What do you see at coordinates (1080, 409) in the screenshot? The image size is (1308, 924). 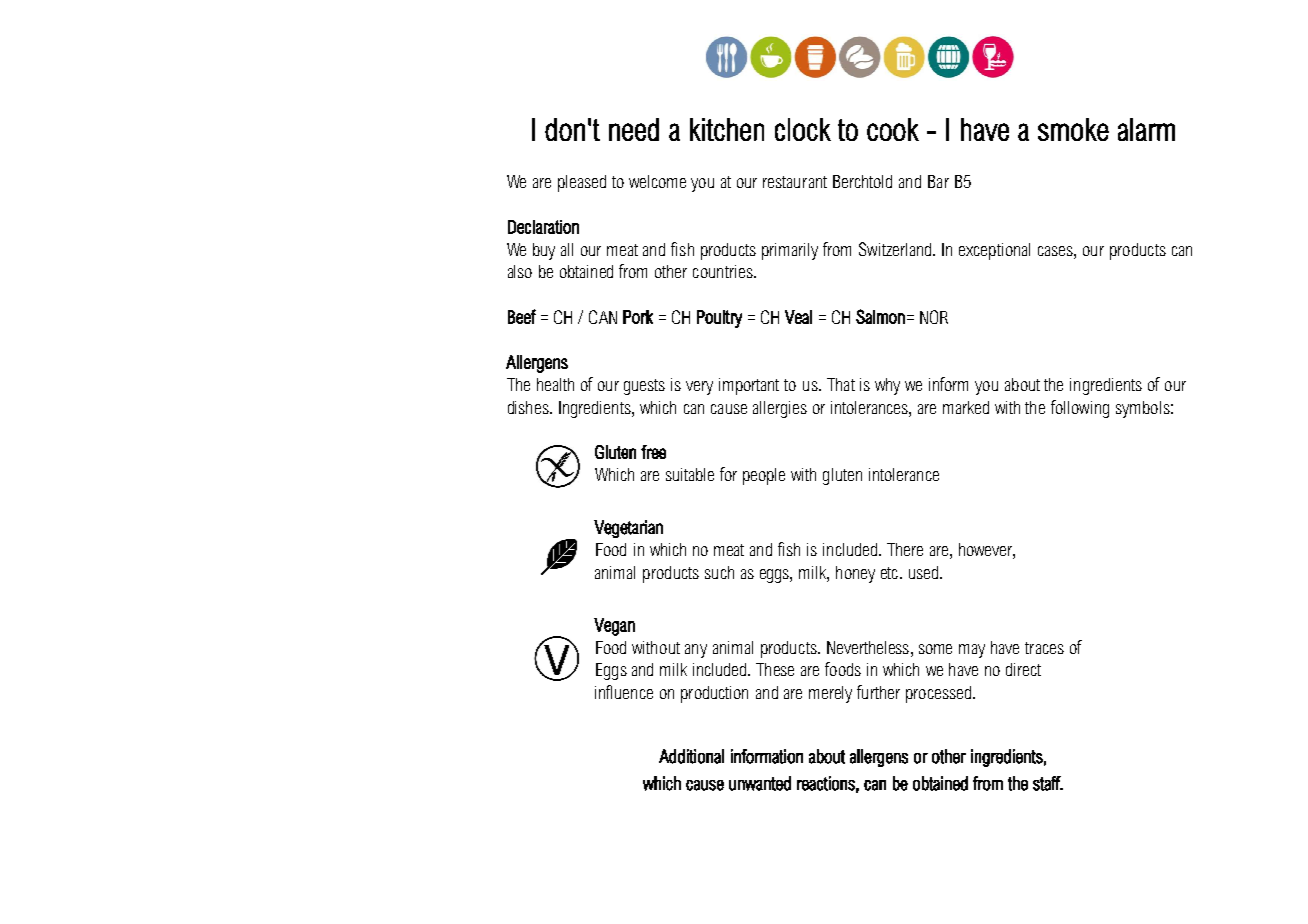 I see `following` at bounding box center [1080, 409].
